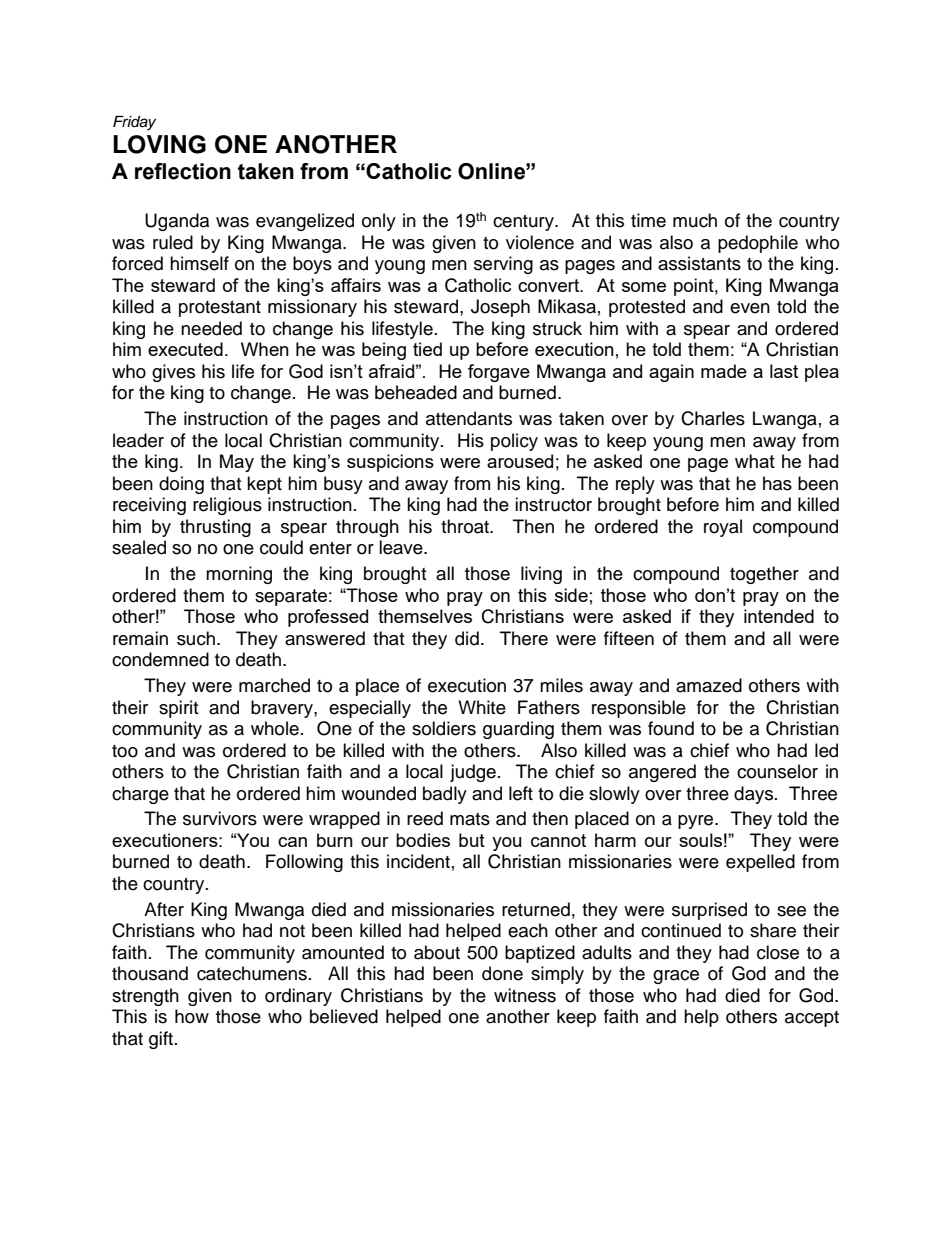 This screenshot has width=952, height=1233. Describe the element at coordinates (525, 995) in the screenshot. I see `witness` at that location.
